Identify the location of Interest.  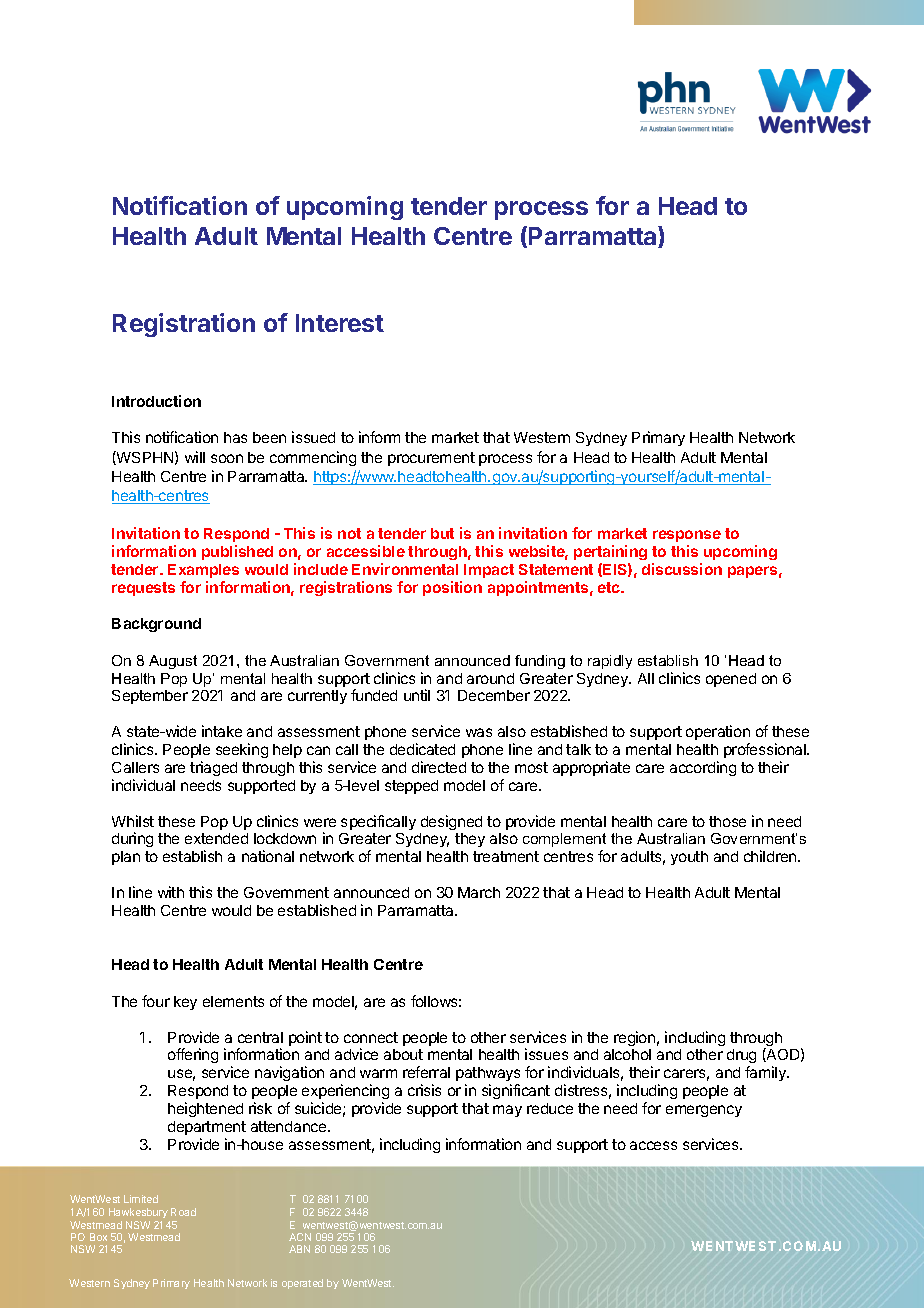
(340, 323).
